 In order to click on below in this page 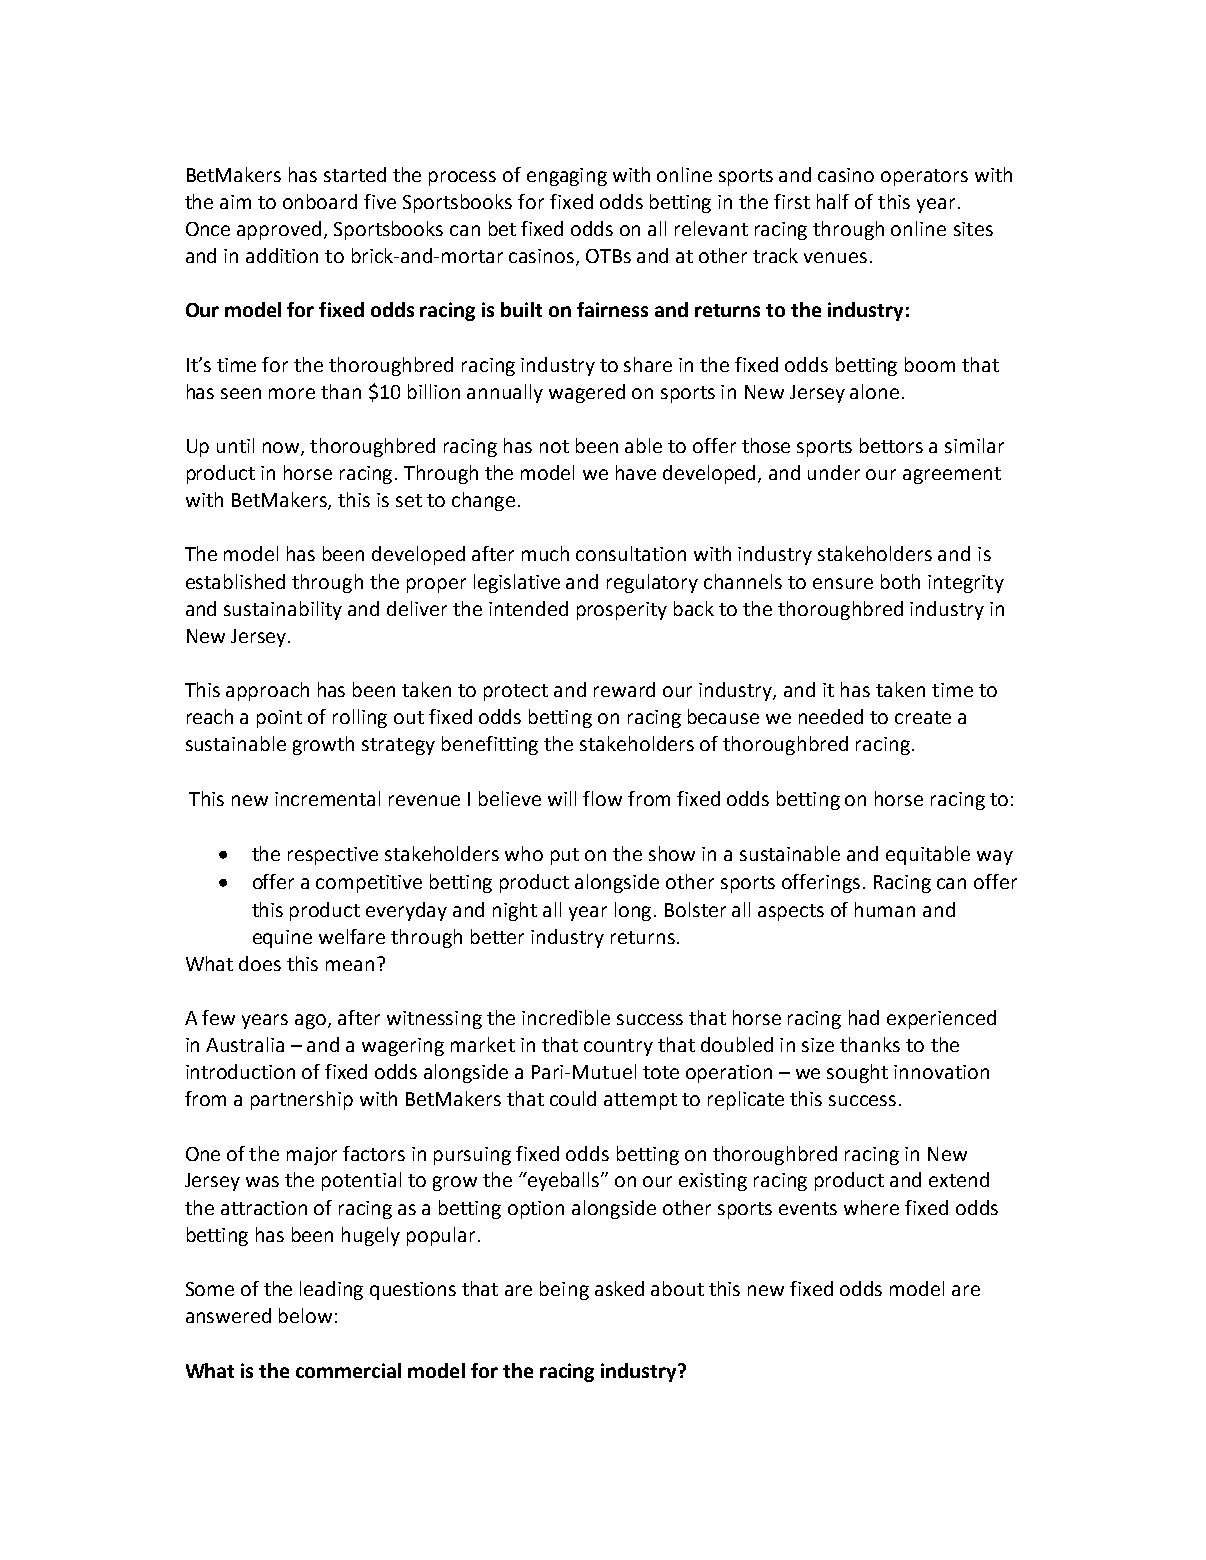, I will do `click(305, 1315)`.
